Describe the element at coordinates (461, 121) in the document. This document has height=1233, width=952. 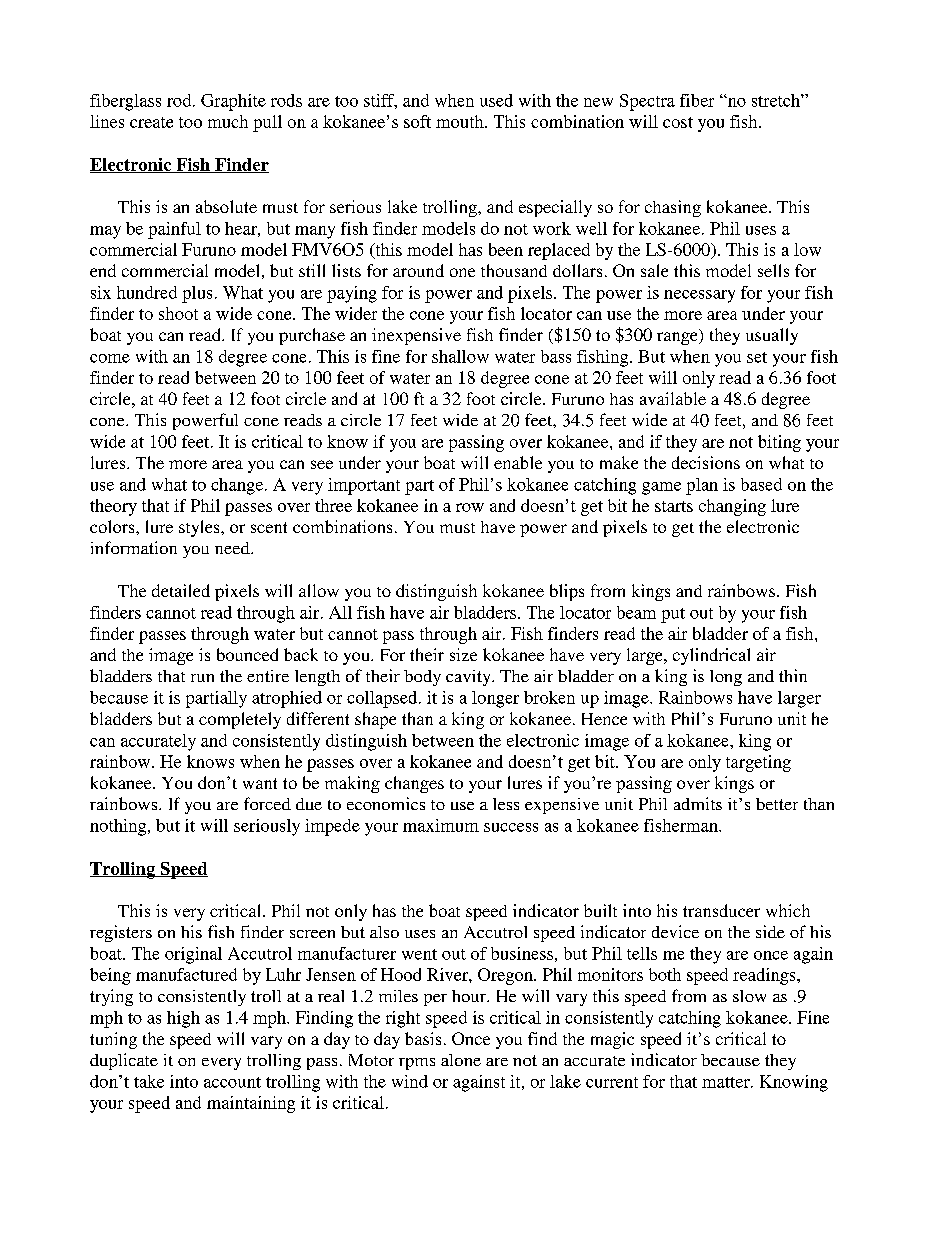
I see `mouth` at that location.
